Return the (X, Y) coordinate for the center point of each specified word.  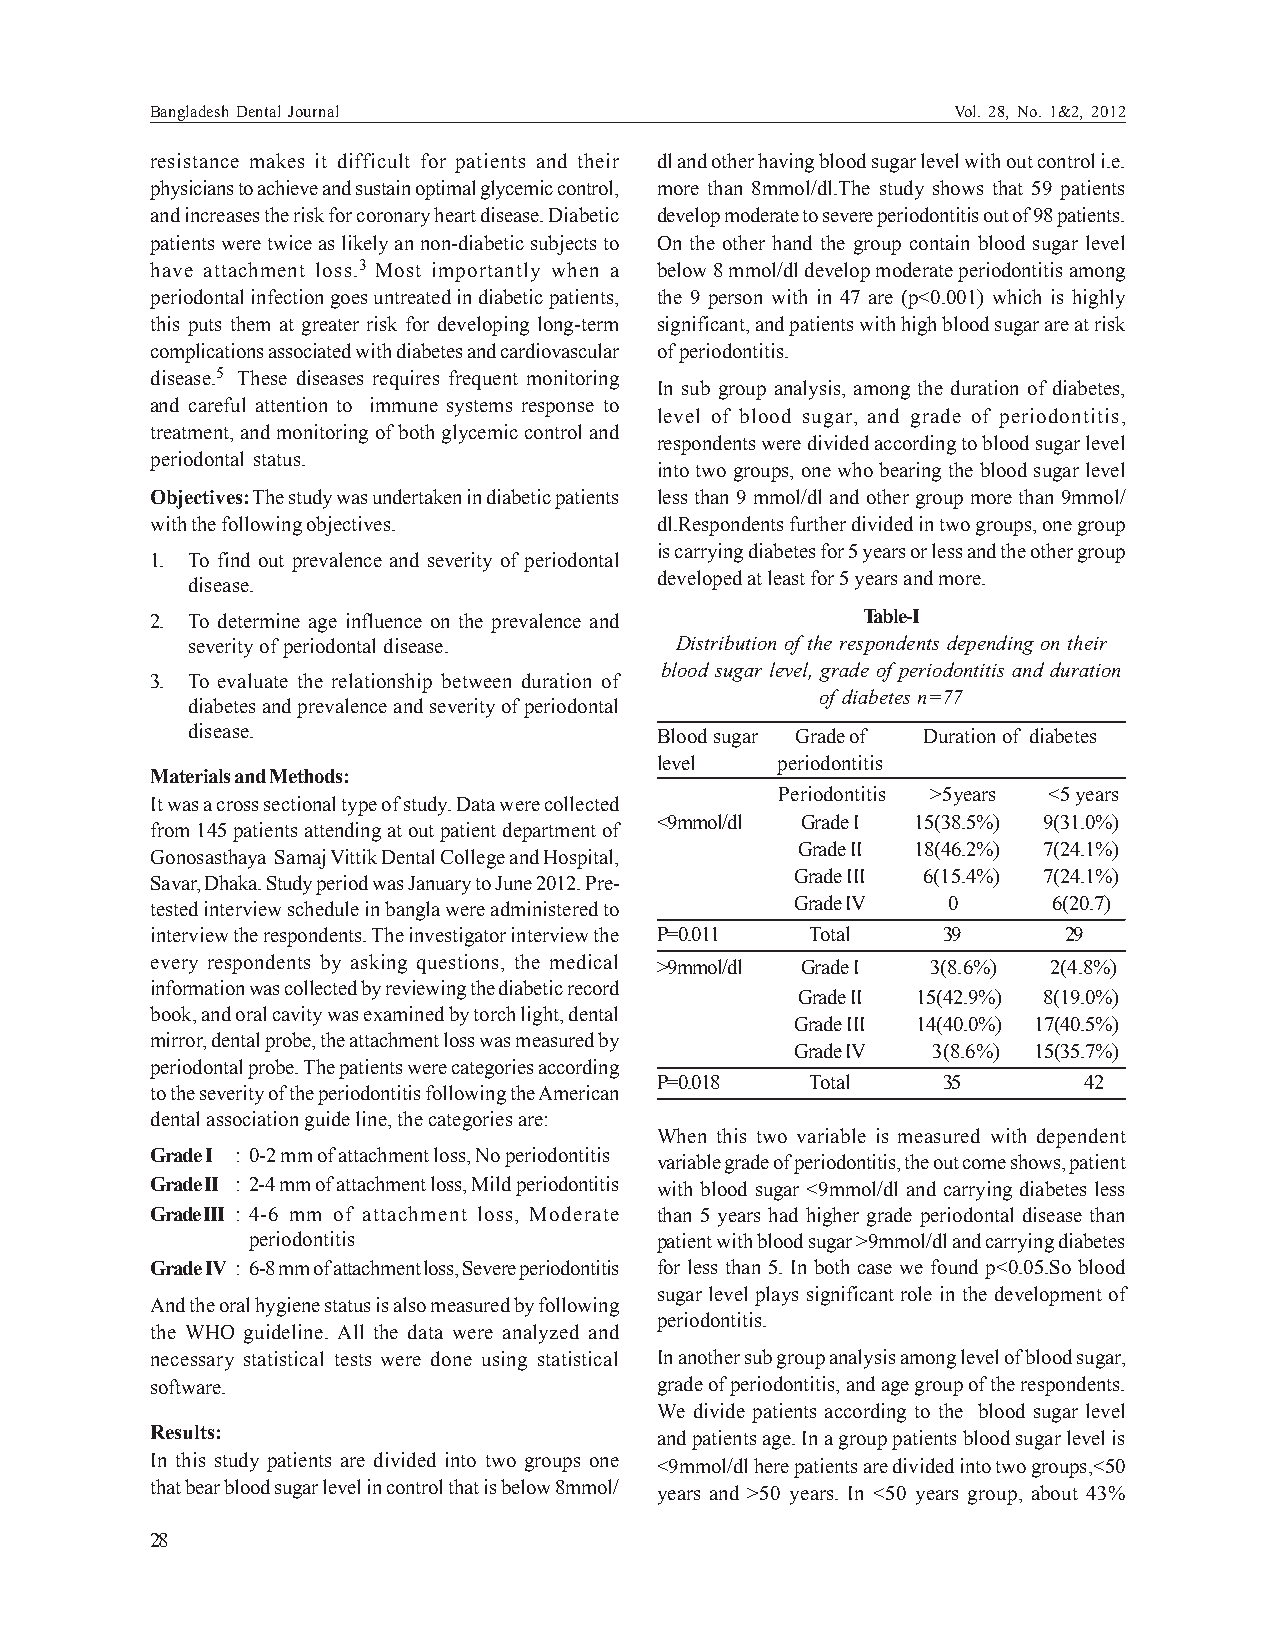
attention (291, 404)
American (578, 1092)
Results (182, 1432)
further (818, 523)
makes (277, 160)
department (549, 832)
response (558, 409)
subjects (563, 245)
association (252, 1118)
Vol (967, 111)
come (984, 1164)
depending (990, 645)
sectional (299, 803)
